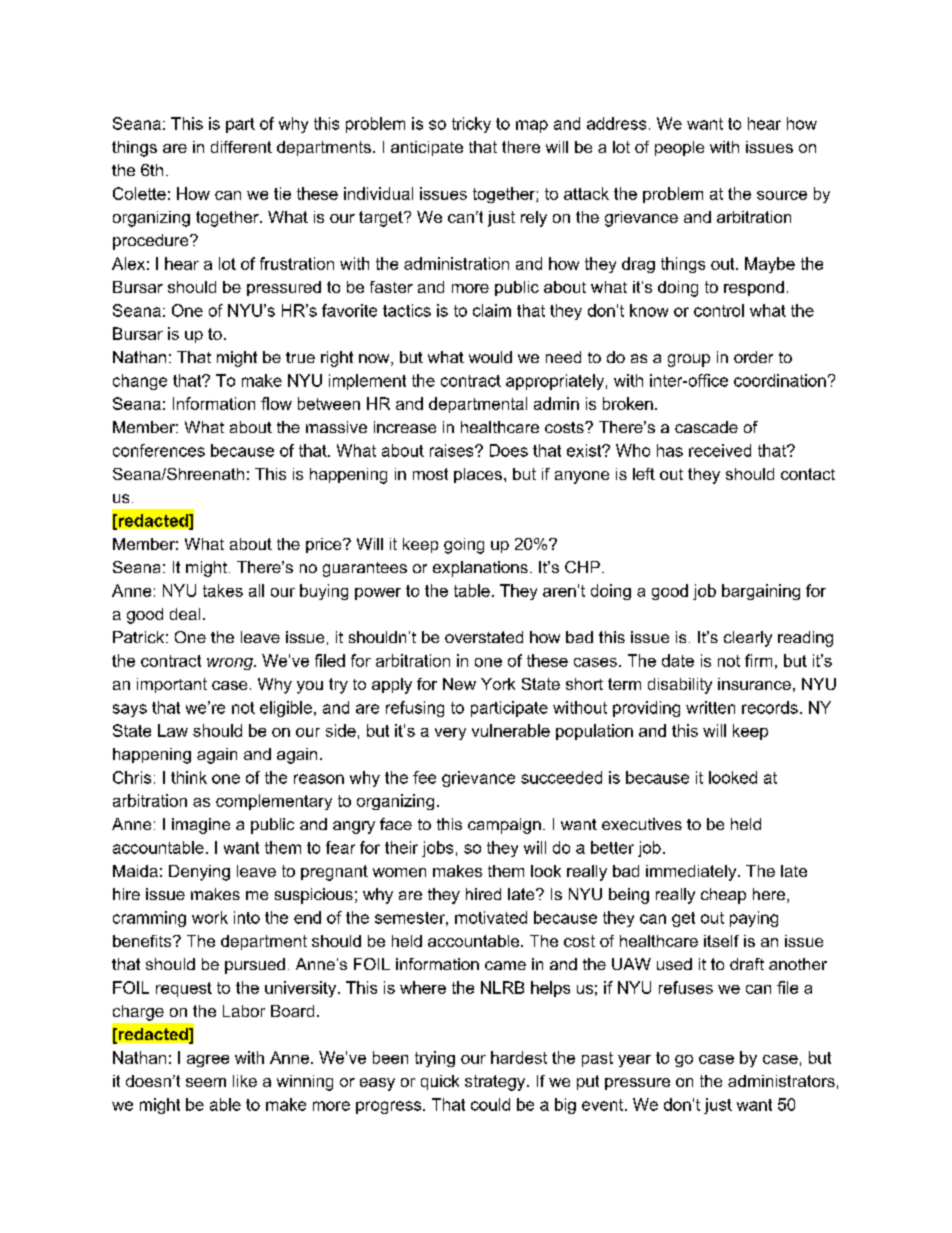 The width and height of the document is (952, 1233). Describe the element at coordinates (185, 614) in the document. I see `deal` at that location.
